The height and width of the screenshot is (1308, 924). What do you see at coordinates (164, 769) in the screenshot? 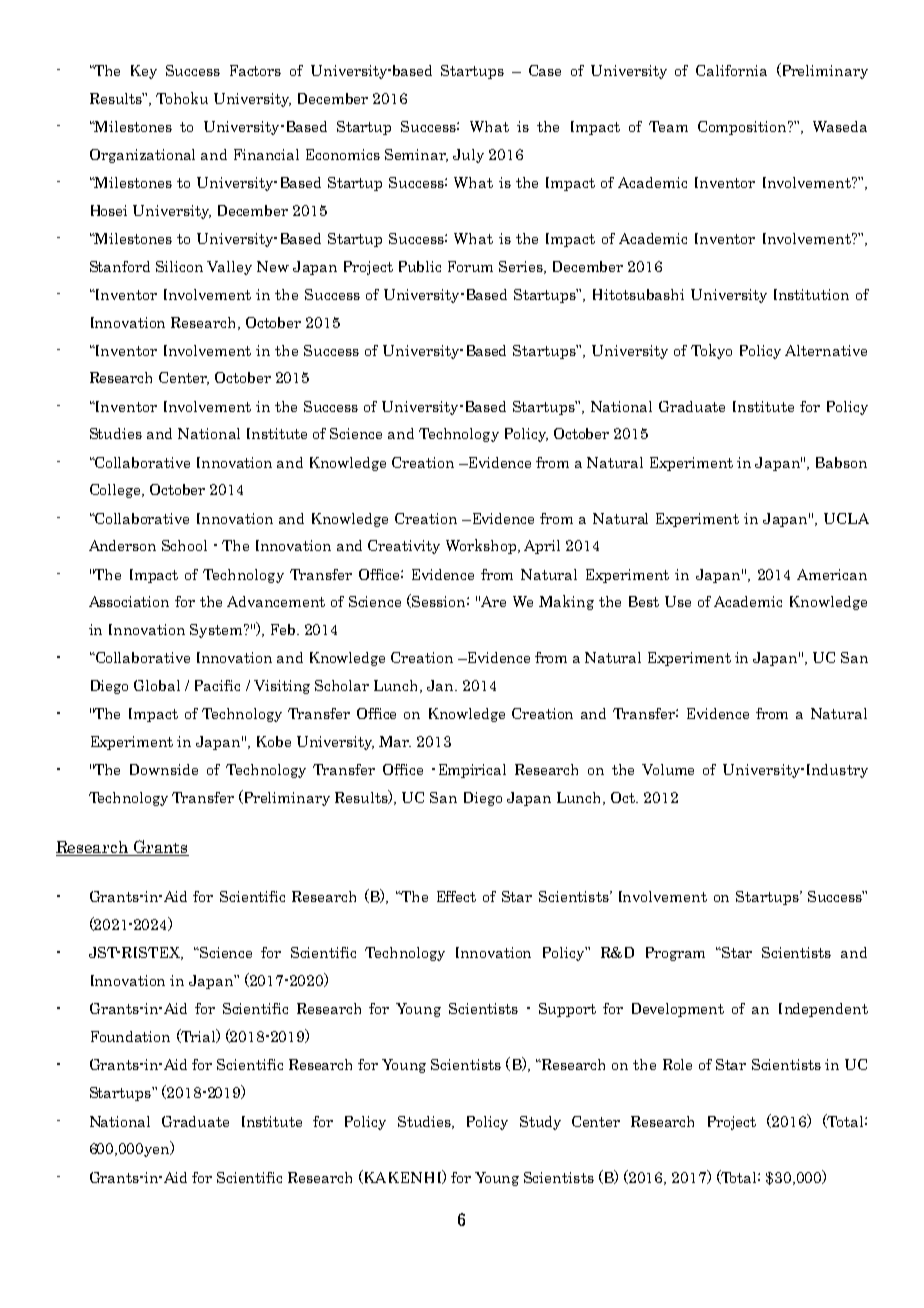
I see `Downside` at bounding box center [164, 769].
